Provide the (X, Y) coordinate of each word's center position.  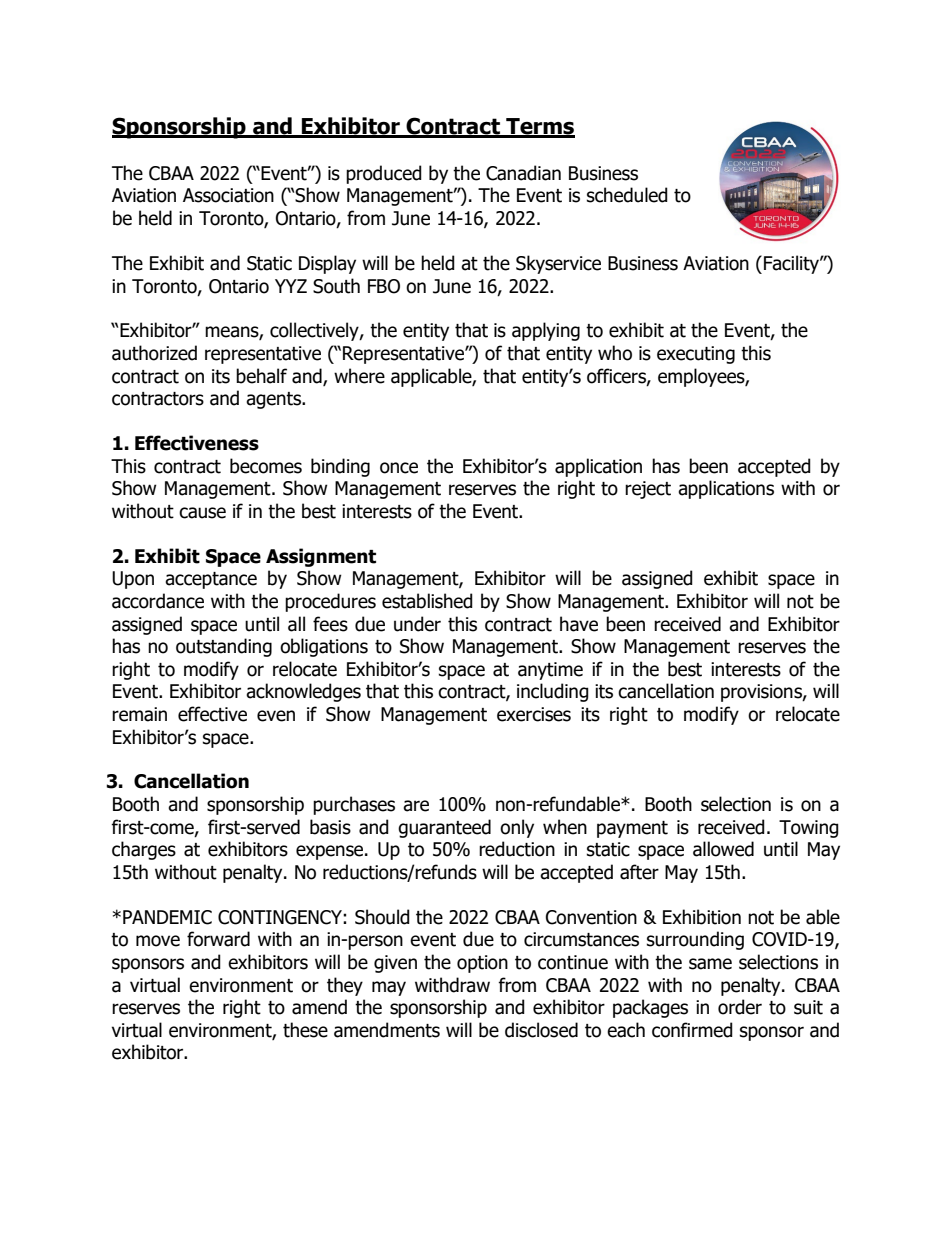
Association (228, 195)
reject (648, 490)
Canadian (523, 173)
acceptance (211, 580)
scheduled (627, 195)
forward (218, 939)
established (427, 601)
